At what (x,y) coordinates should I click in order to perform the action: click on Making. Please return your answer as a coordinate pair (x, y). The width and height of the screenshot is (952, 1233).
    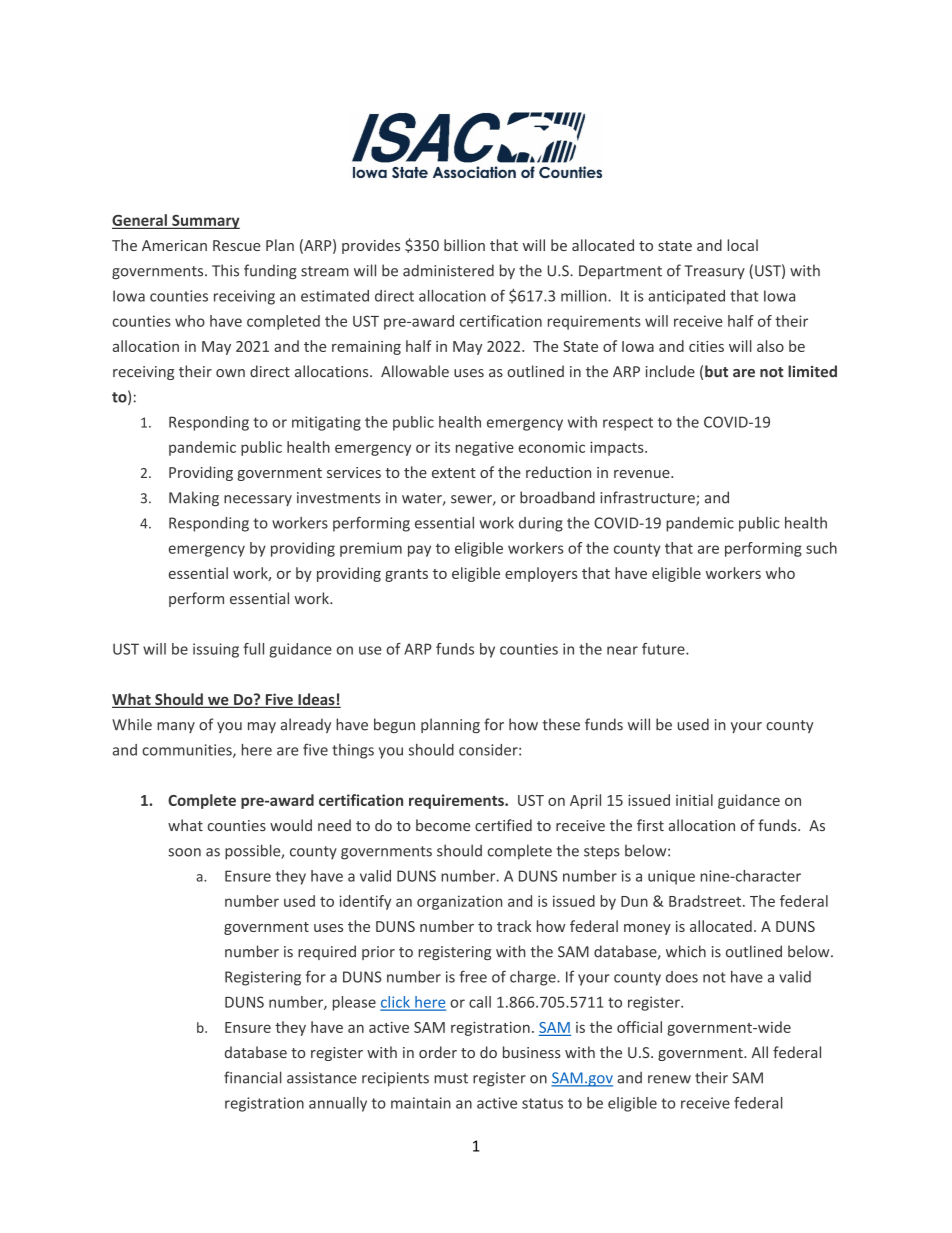
    Looking at the image, I should click on (194, 498).
